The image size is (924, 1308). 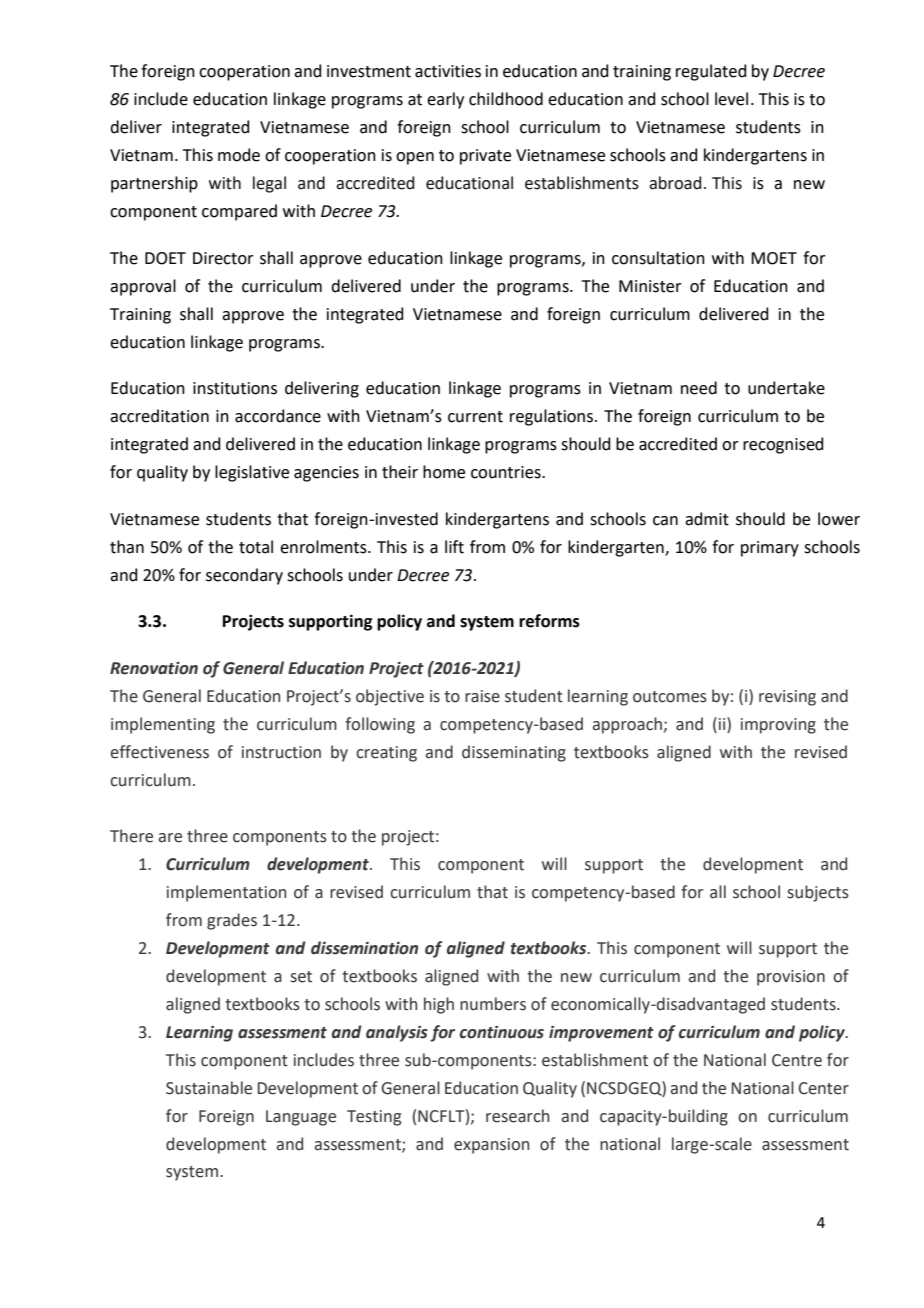 I want to click on research, so click(x=517, y=1116).
